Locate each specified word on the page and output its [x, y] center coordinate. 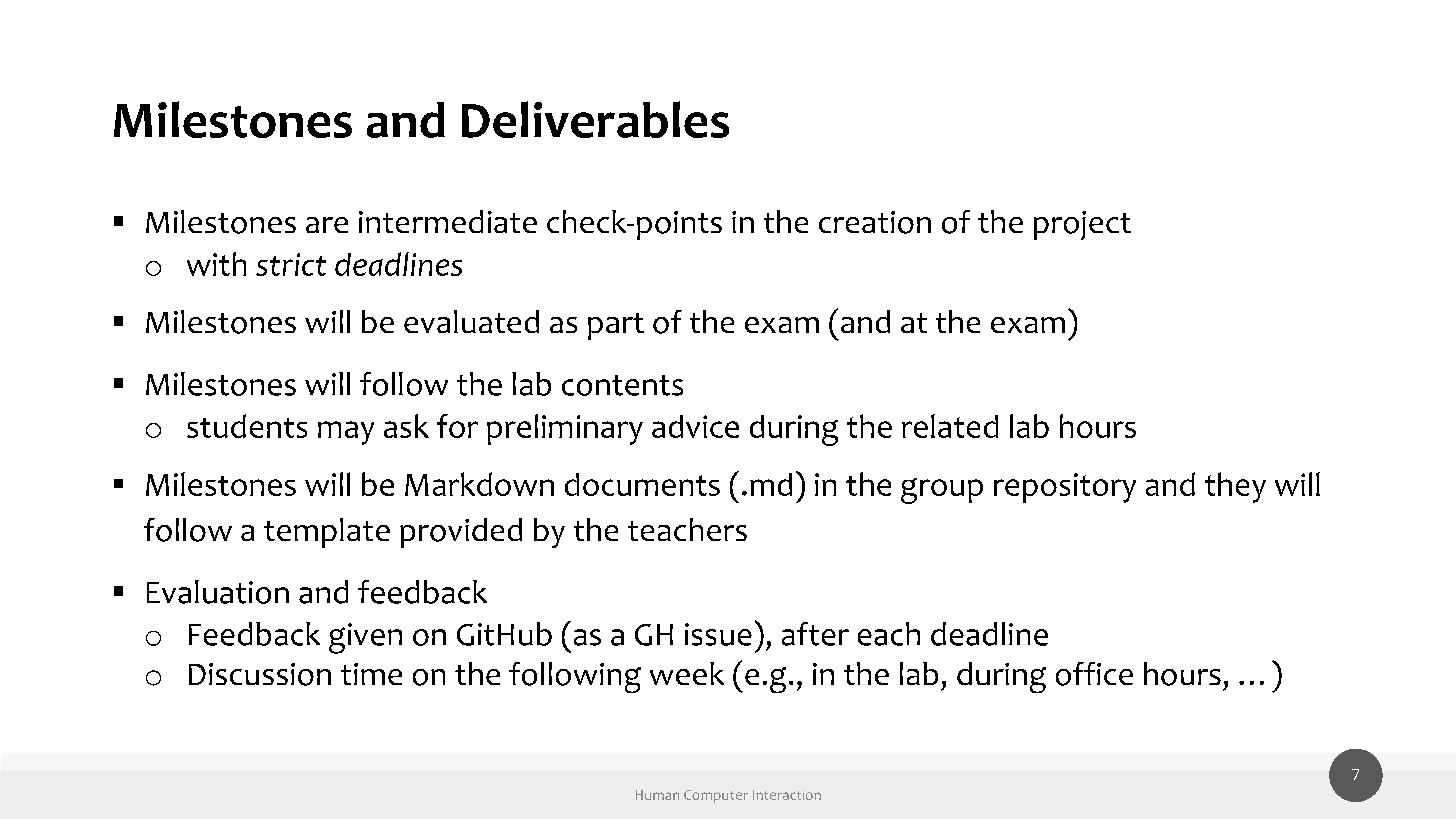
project [1082, 225]
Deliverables [595, 119]
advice [695, 426]
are [327, 225]
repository [1065, 488]
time [371, 674]
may [346, 433]
